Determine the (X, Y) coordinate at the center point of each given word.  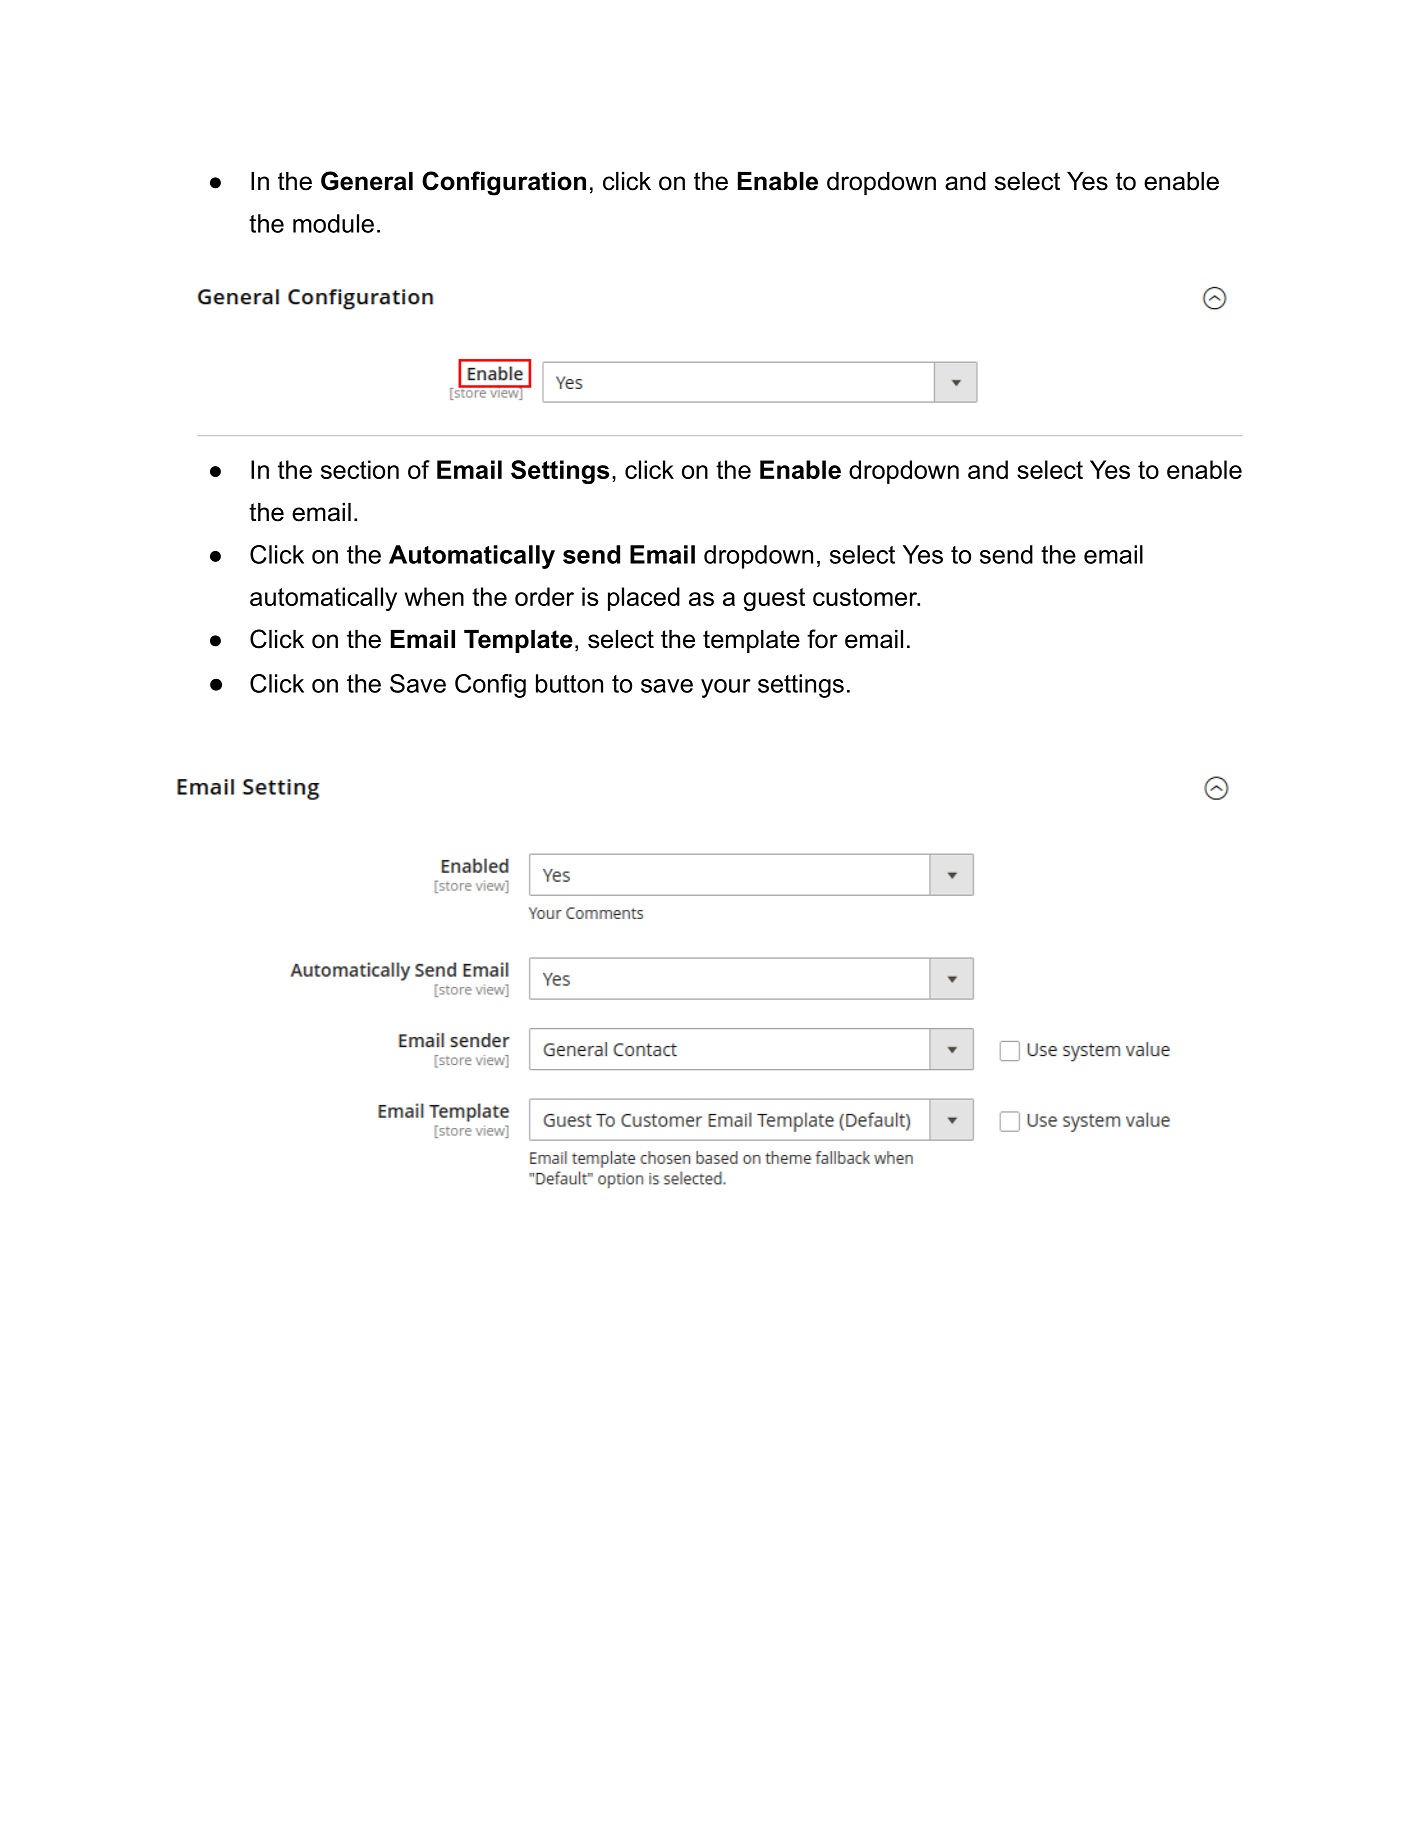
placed (644, 599)
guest (774, 599)
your (726, 688)
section (360, 469)
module (333, 223)
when (434, 596)
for (822, 639)
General (367, 181)
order (544, 596)
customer (866, 597)
